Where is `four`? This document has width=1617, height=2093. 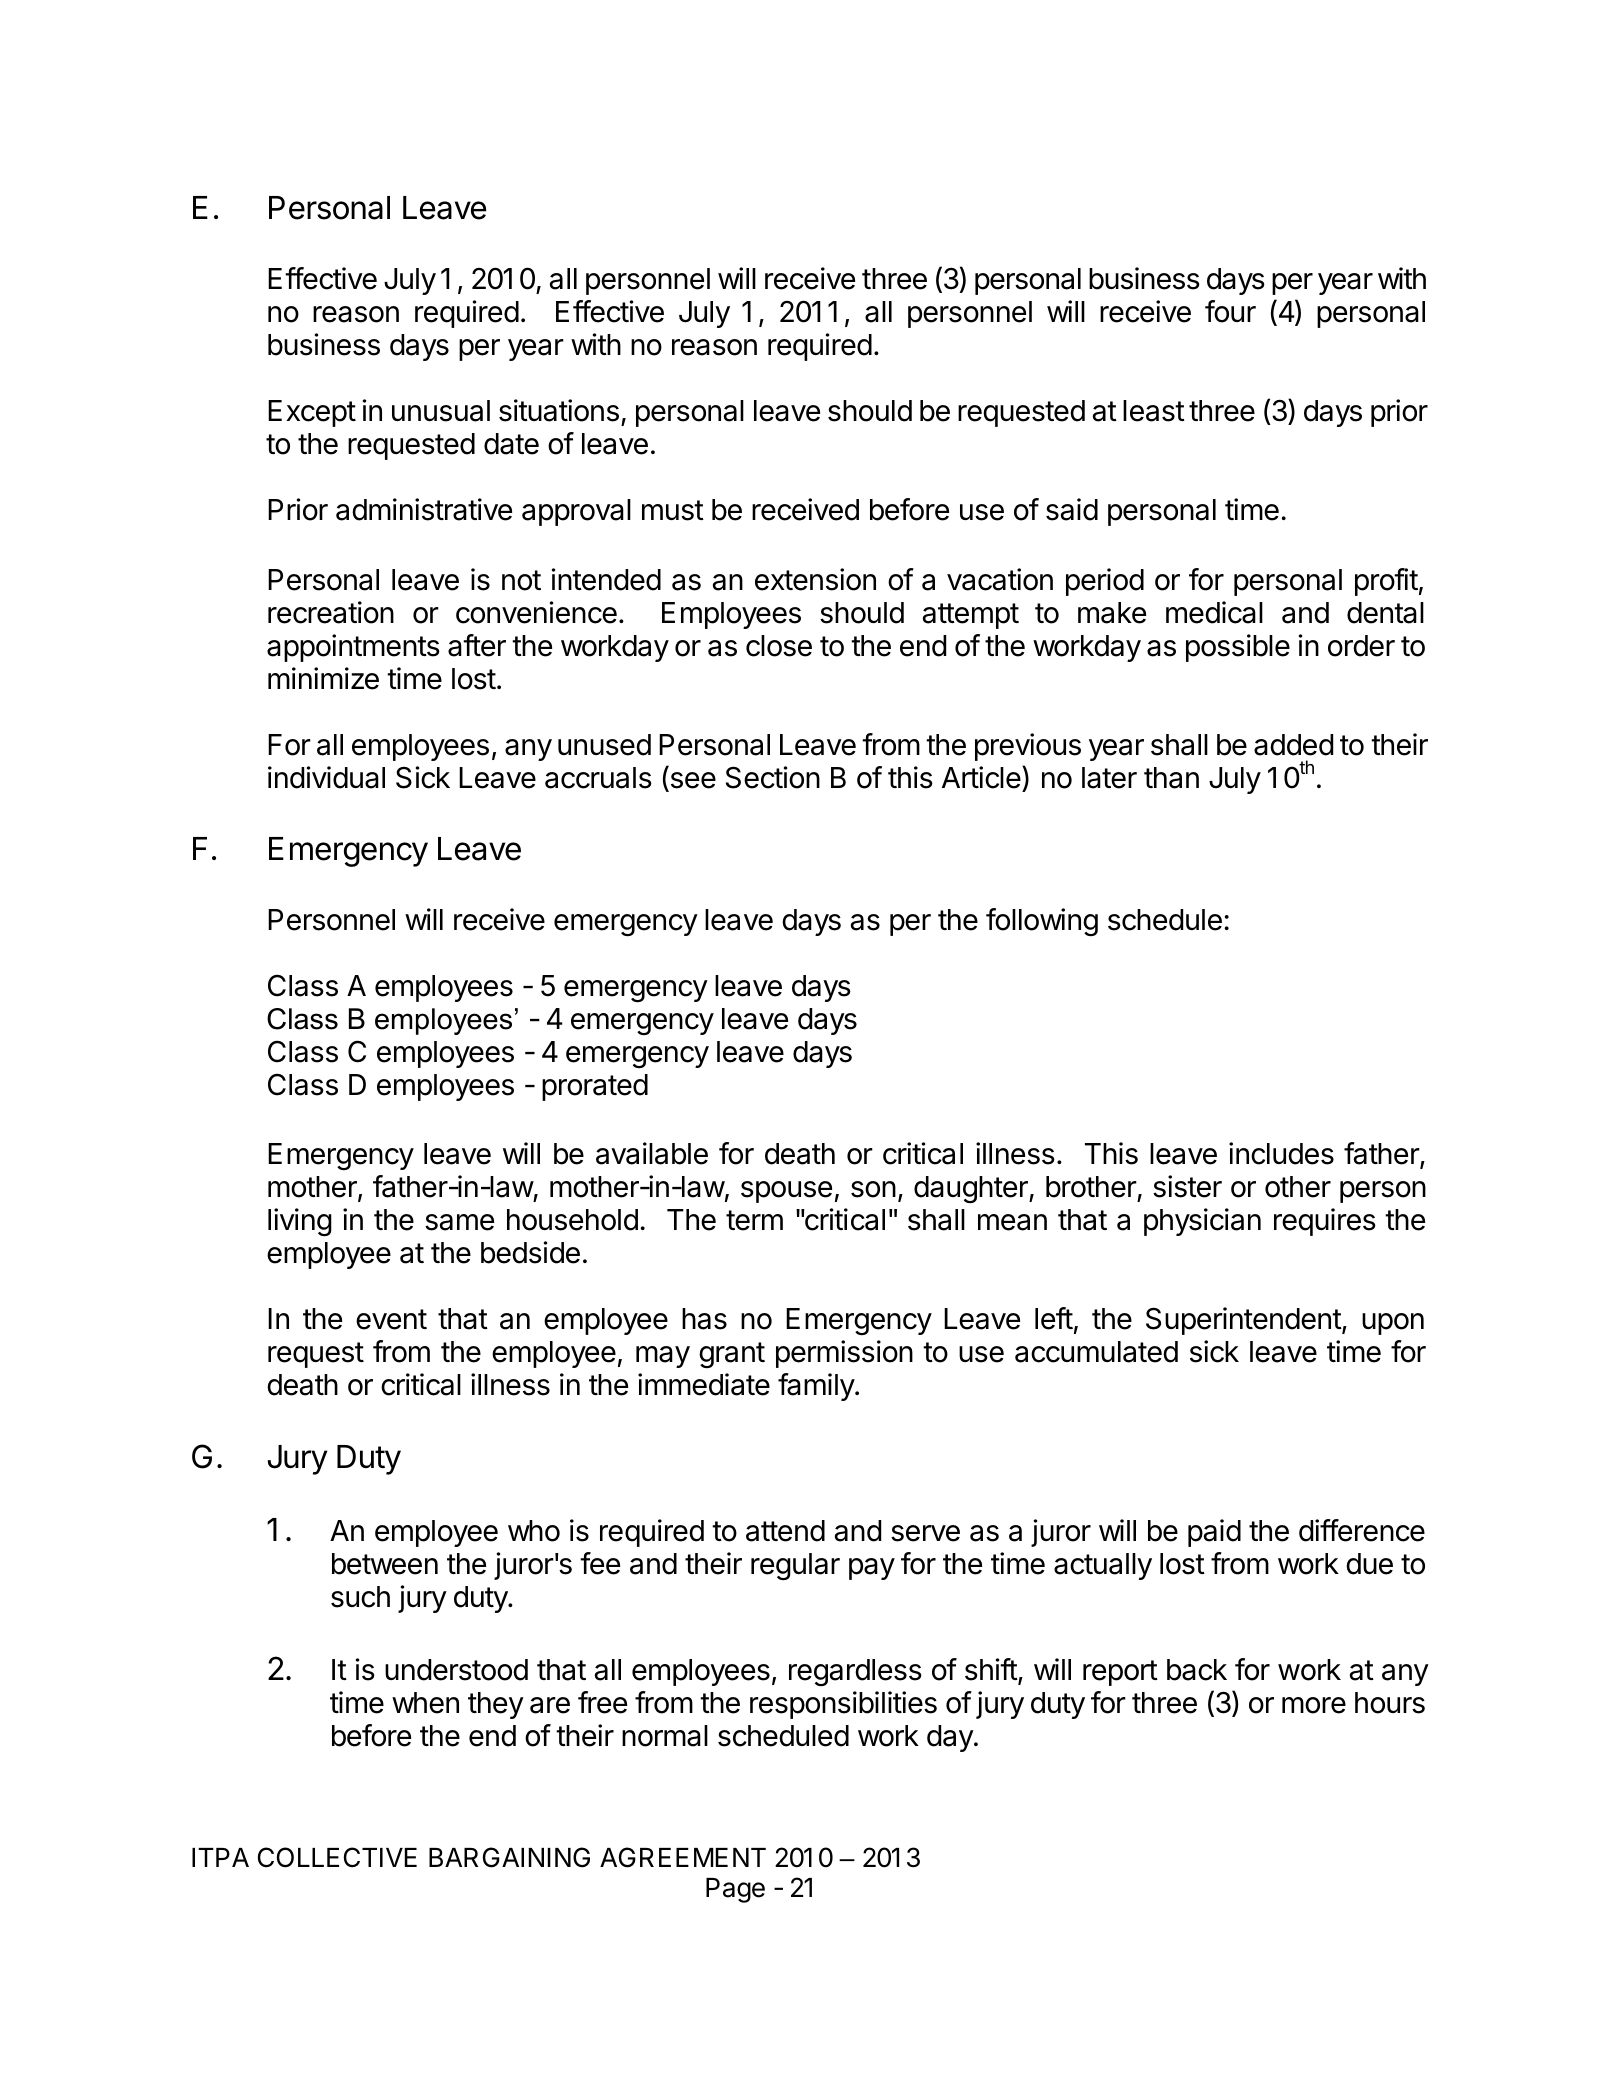 four is located at coordinates (1230, 311).
